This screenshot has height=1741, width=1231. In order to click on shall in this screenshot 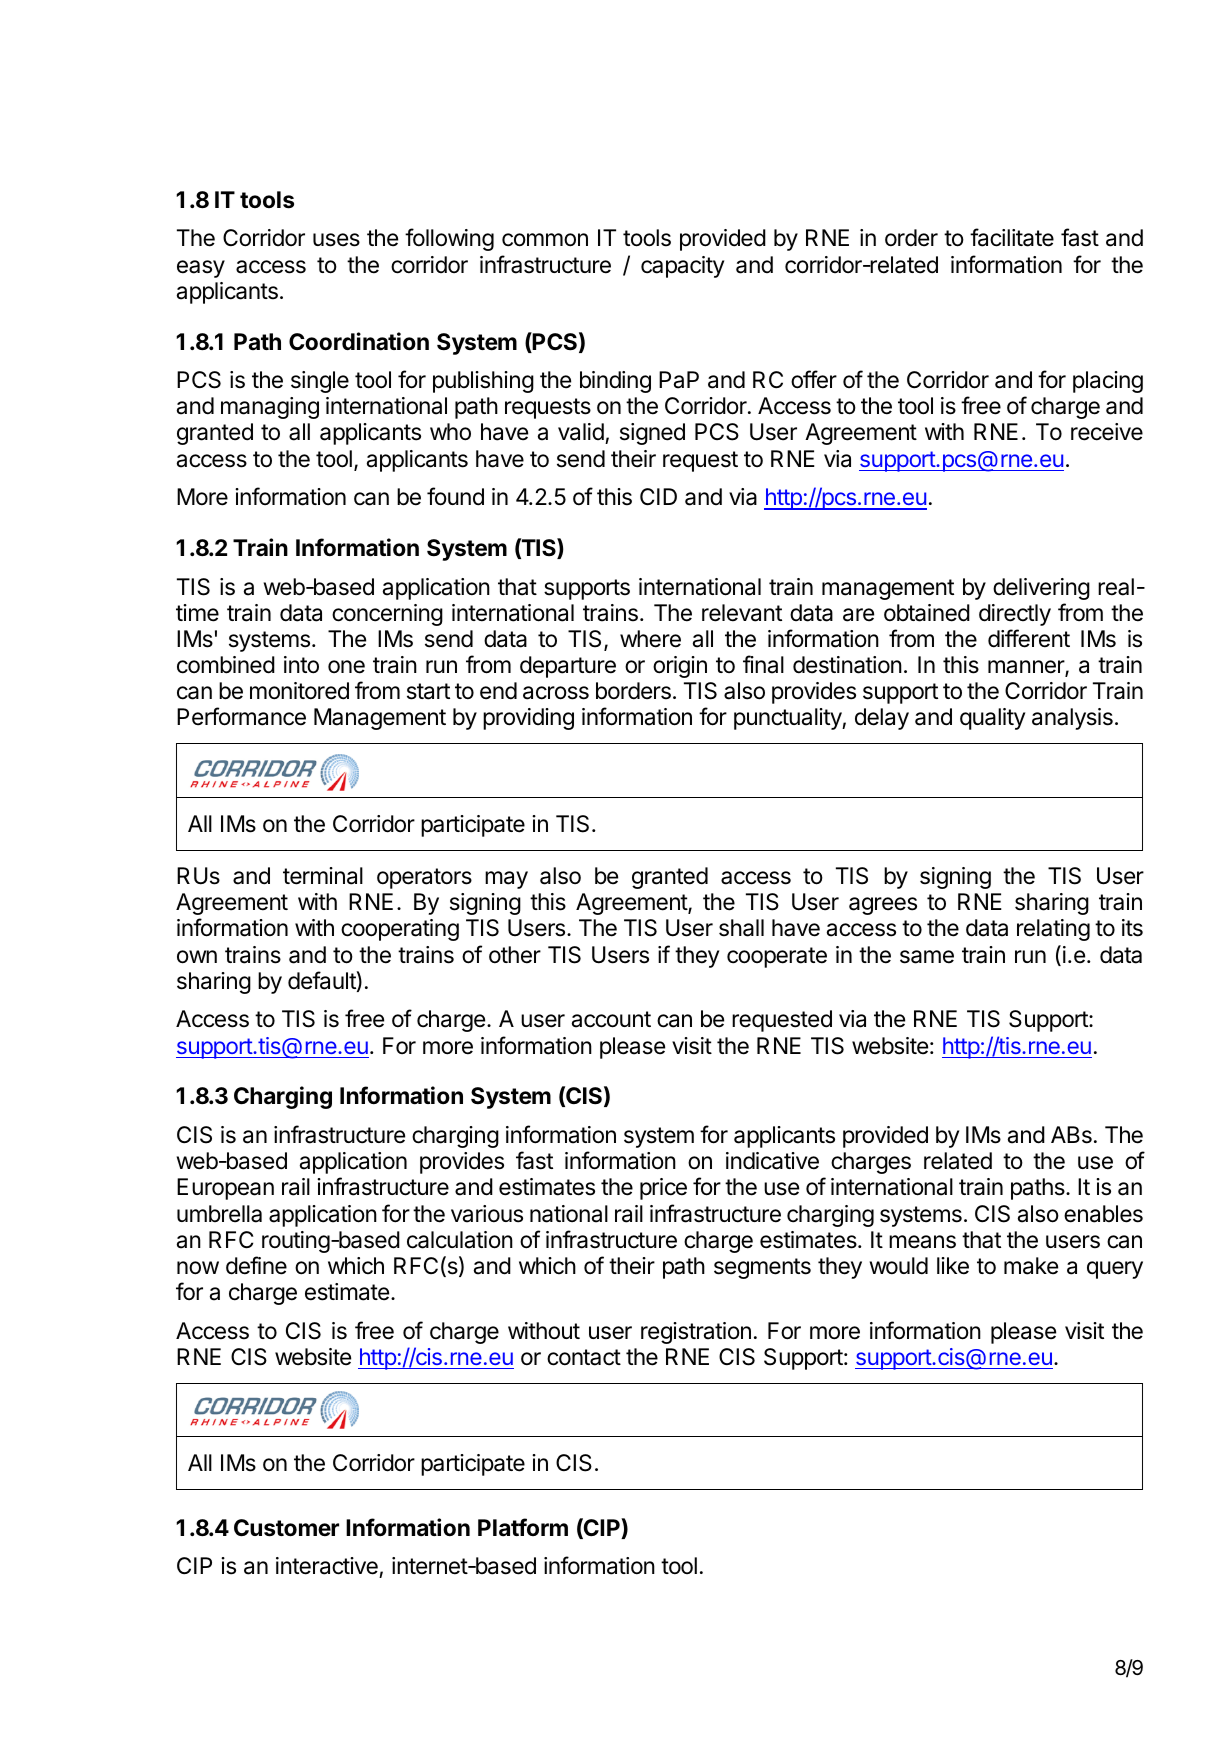, I will do `click(741, 928)`.
